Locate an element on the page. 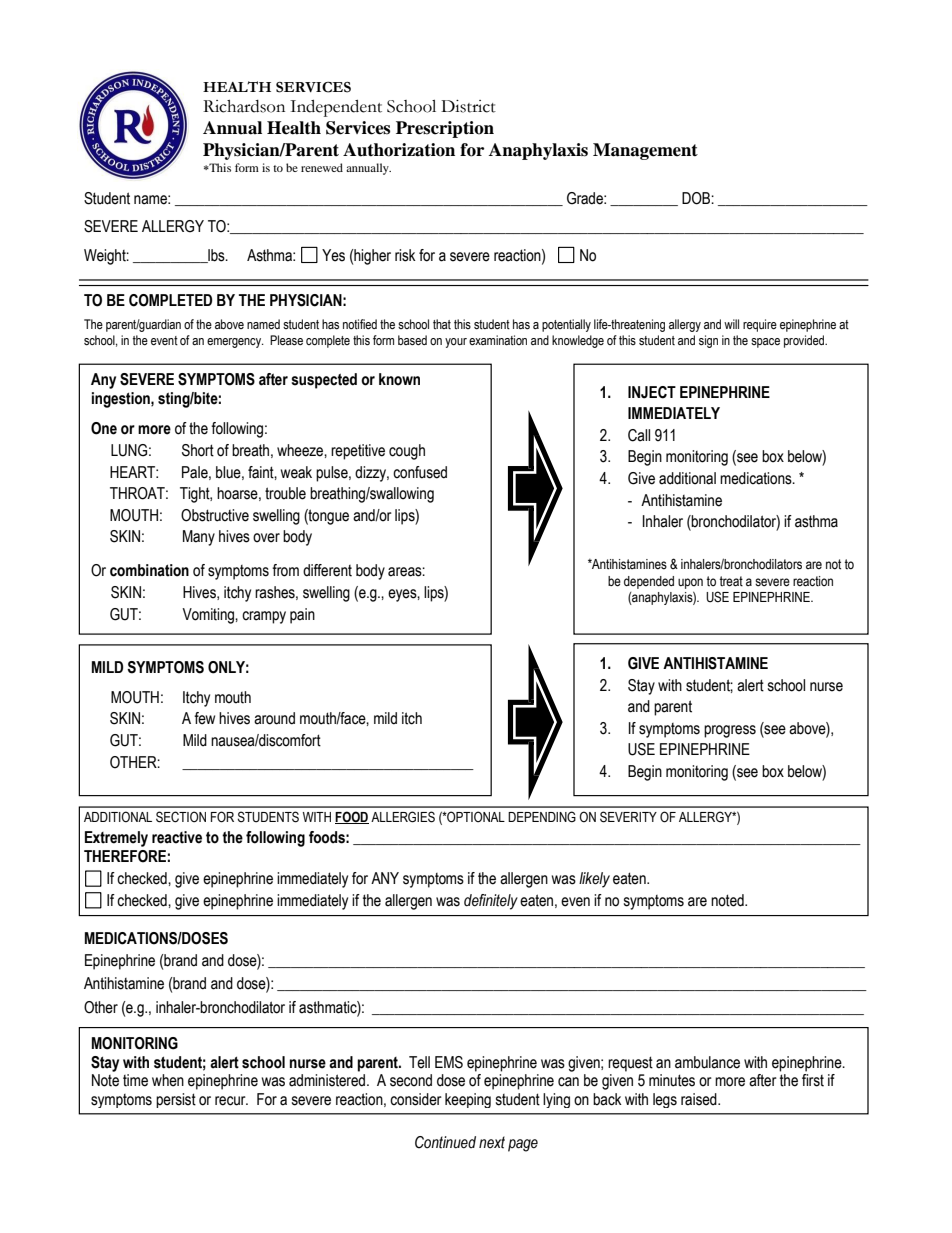 Image resolution: width=952 pixels, height=1233 pixels. ALLERGIES is located at coordinates (403, 817).
